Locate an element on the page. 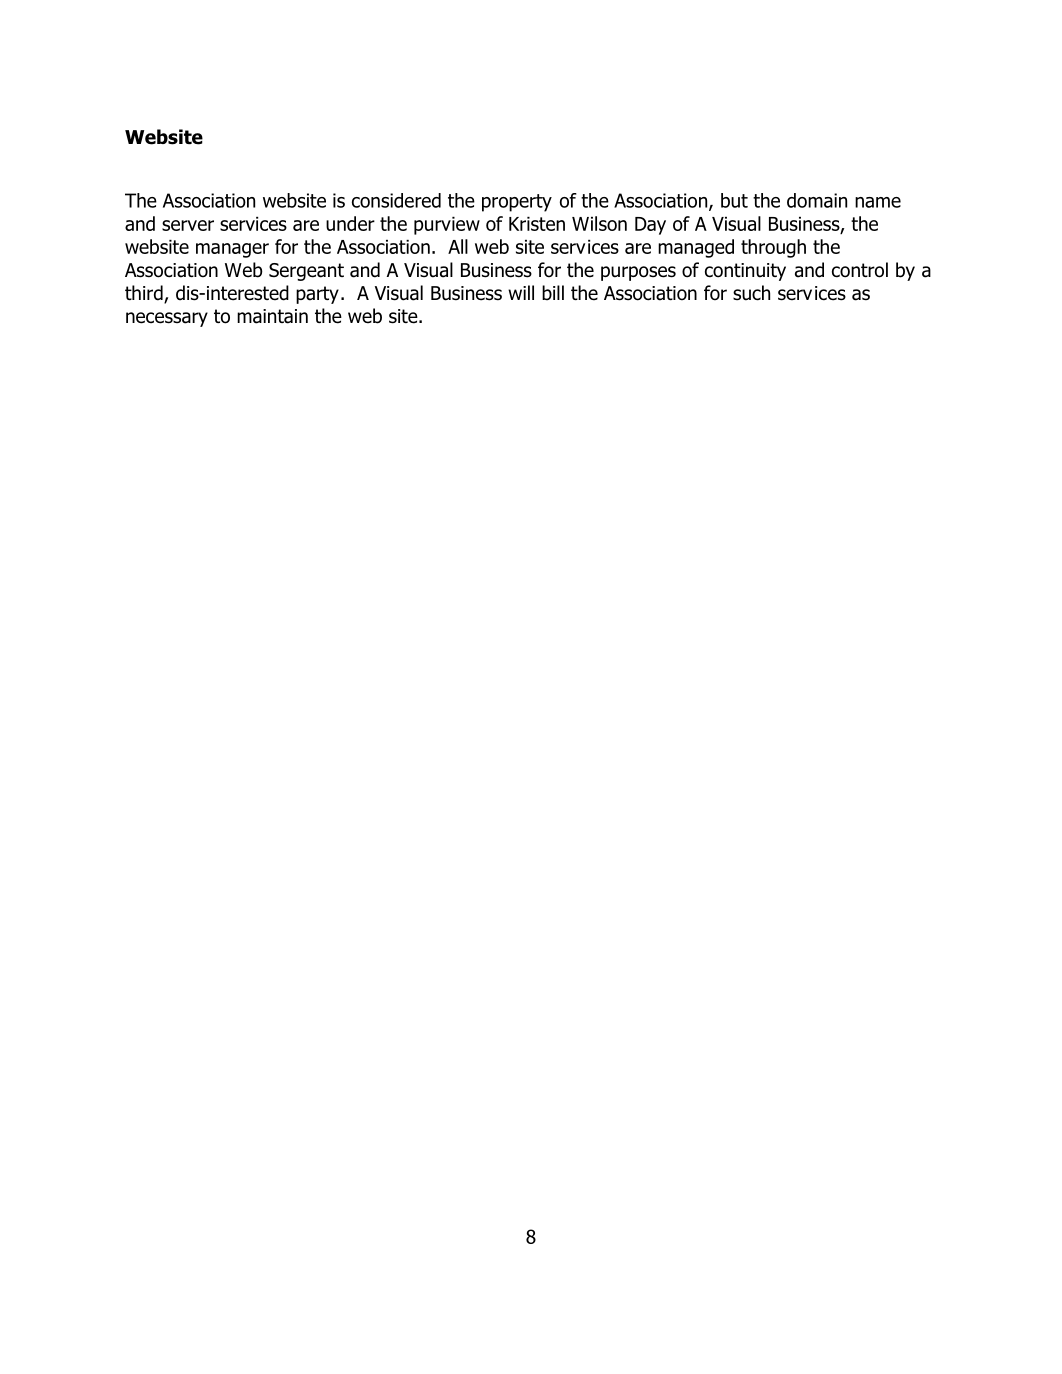 Image resolution: width=1062 pixels, height=1374 pixels. property is located at coordinates (517, 203).
